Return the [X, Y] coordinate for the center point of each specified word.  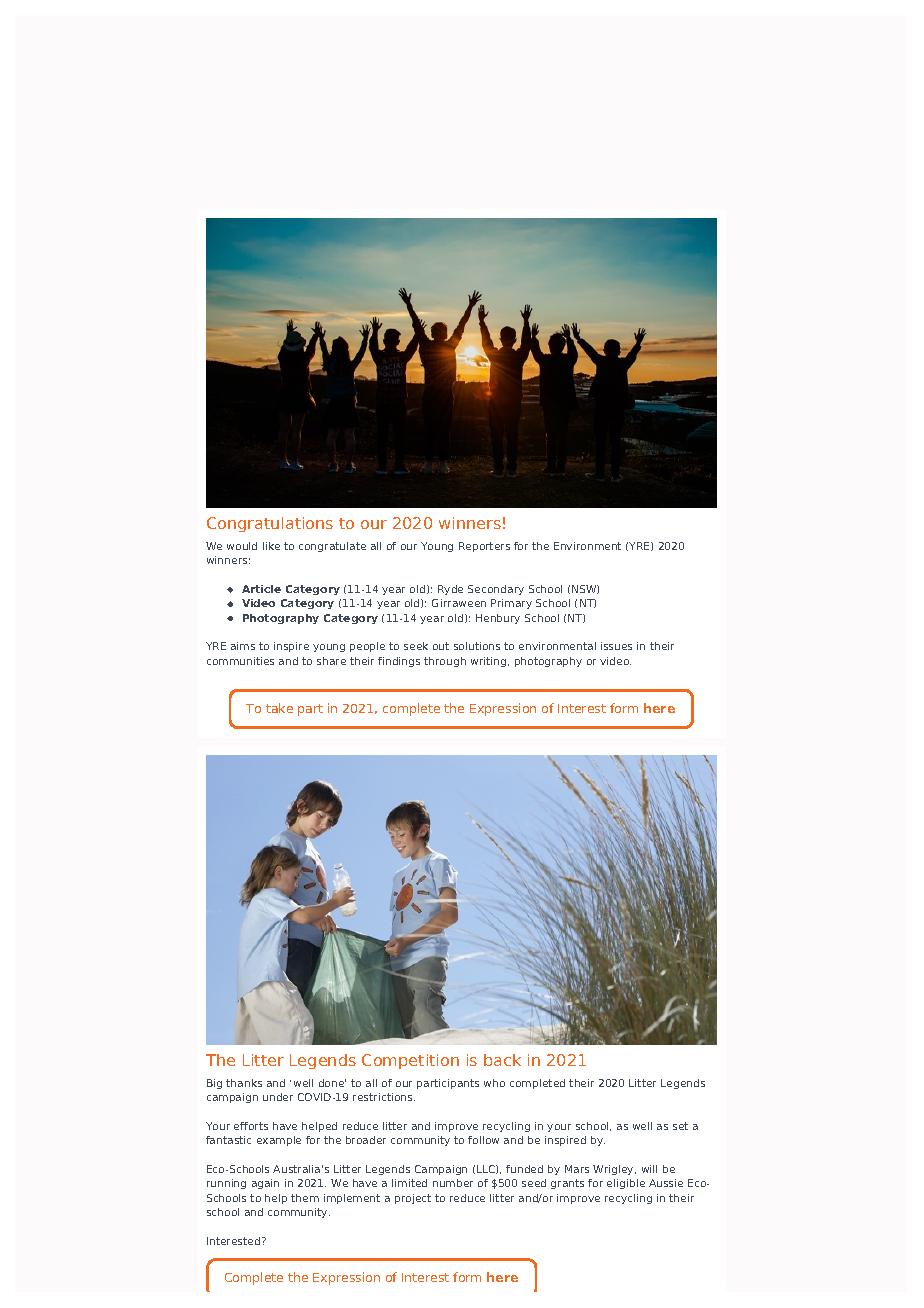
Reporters [484, 547]
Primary [511, 604]
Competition [410, 1061]
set [680, 1126]
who [494, 1083]
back [502, 1060]
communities [240, 661]
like [271, 546]
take [279, 708]
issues [616, 646]
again [265, 1184]
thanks [244, 1083]
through [445, 662]
